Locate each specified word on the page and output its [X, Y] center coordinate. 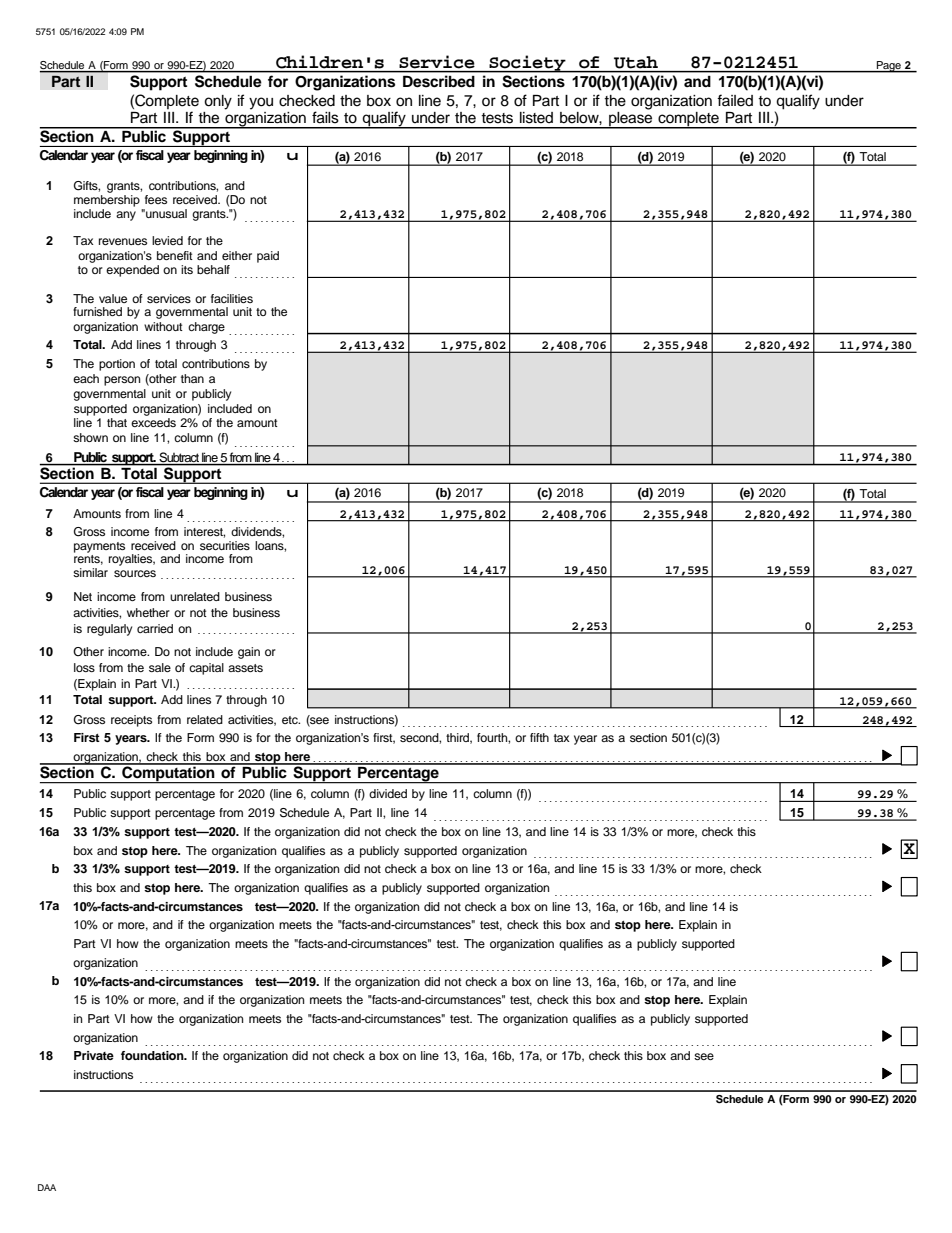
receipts [131, 721]
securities [225, 545]
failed [735, 100]
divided [388, 793]
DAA [47, 1187]
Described [439, 81]
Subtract [179, 457]
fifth [539, 737]
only [218, 102]
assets [245, 668]
